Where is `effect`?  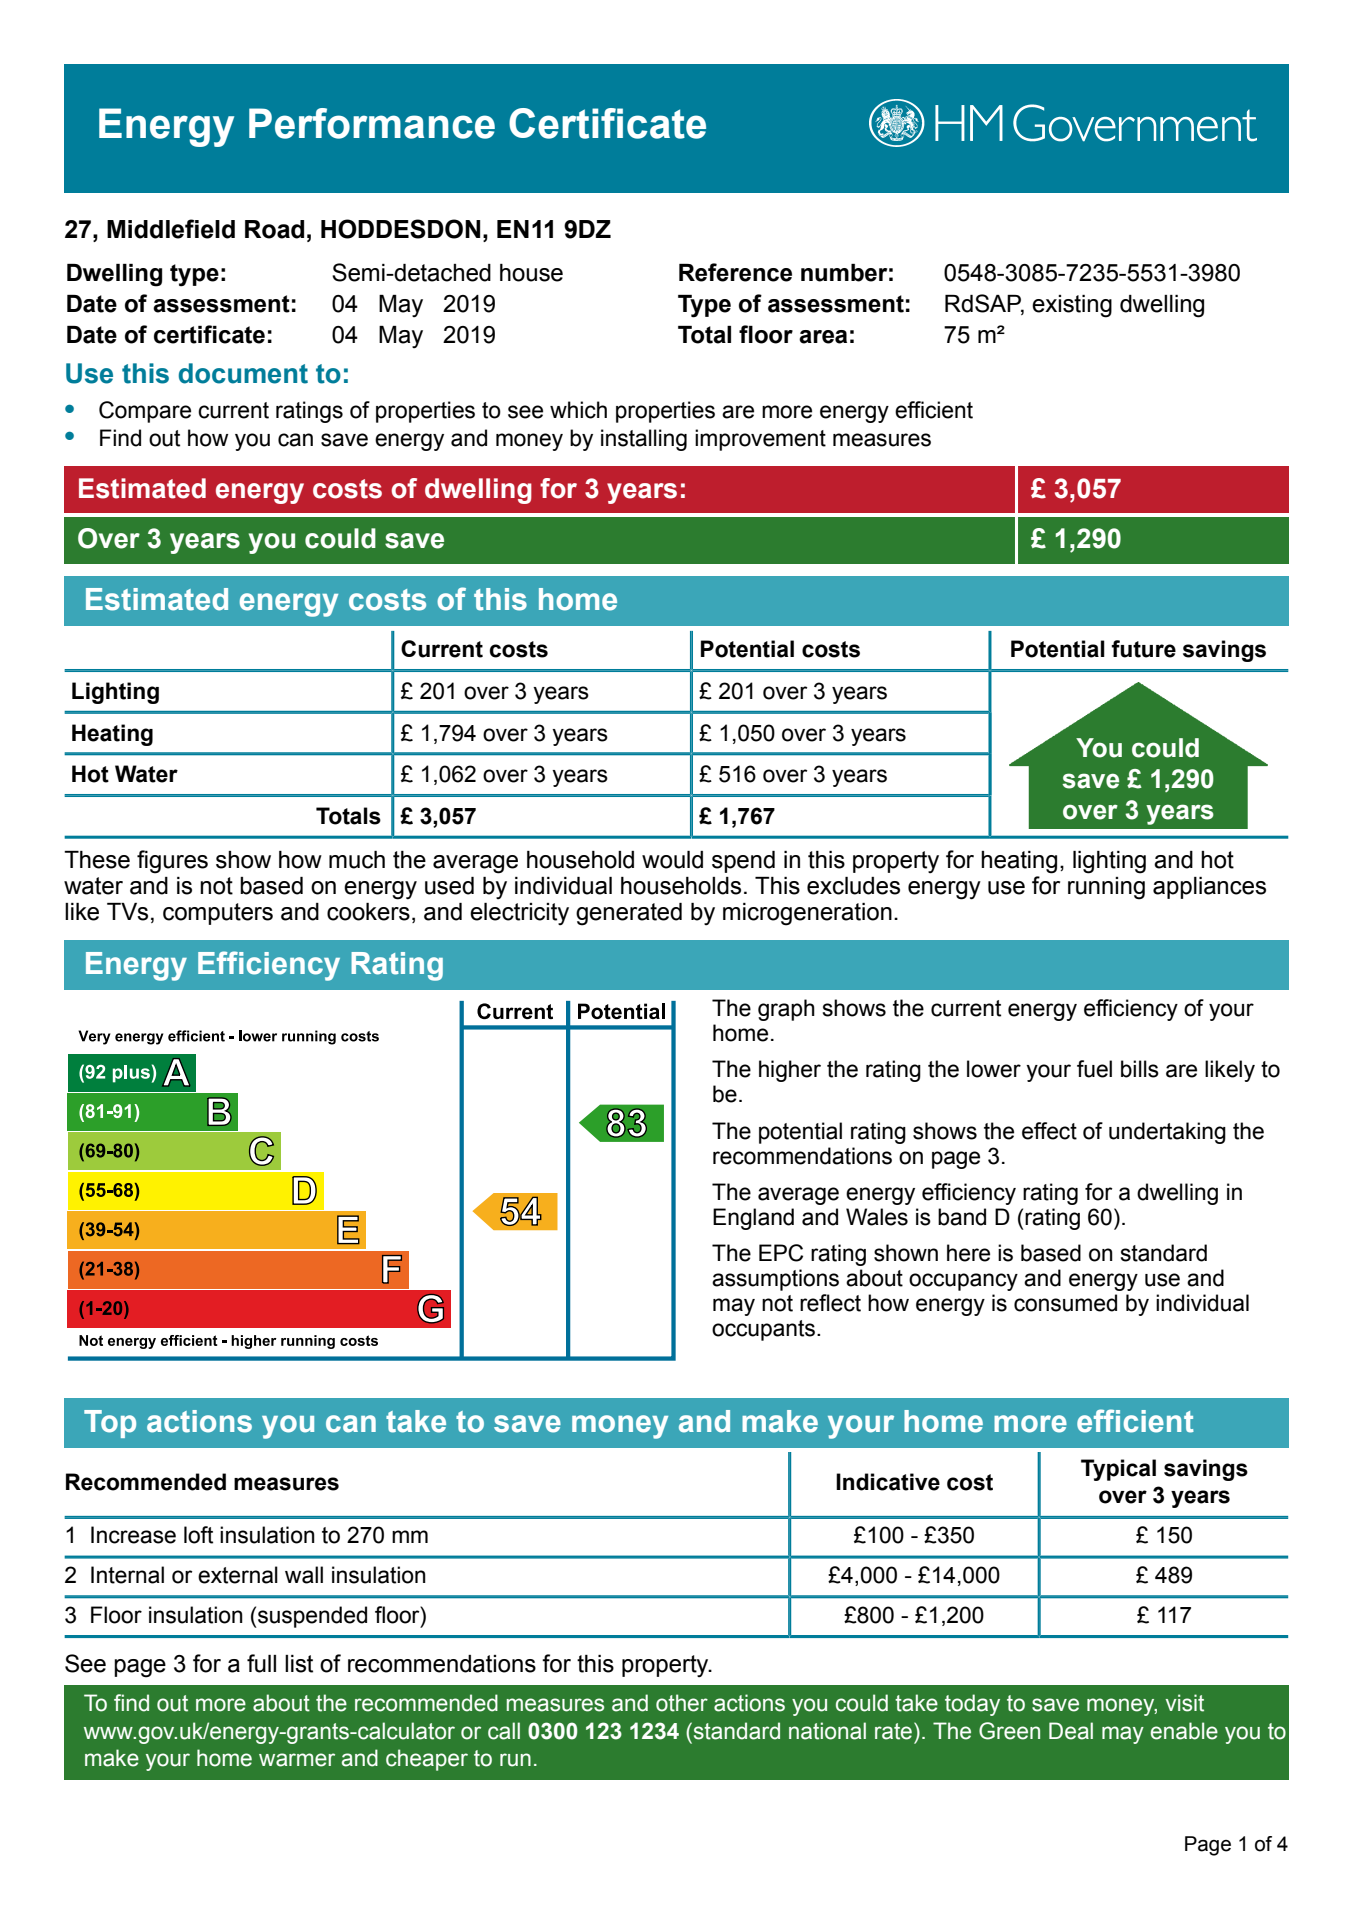 effect is located at coordinates (1049, 1131).
